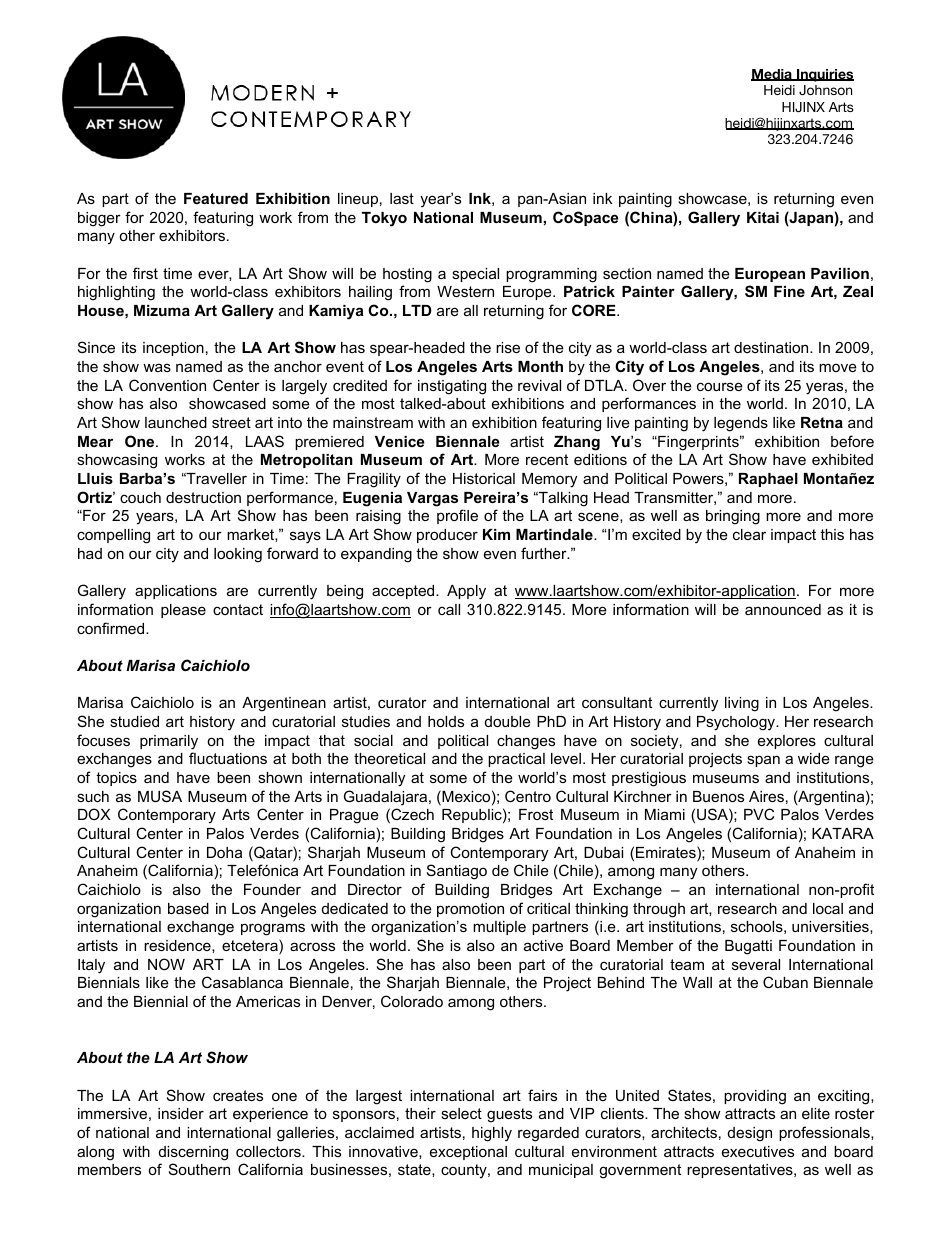  What do you see at coordinates (737, 723) in the document?
I see `Psychology` at bounding box center [737, 723].
